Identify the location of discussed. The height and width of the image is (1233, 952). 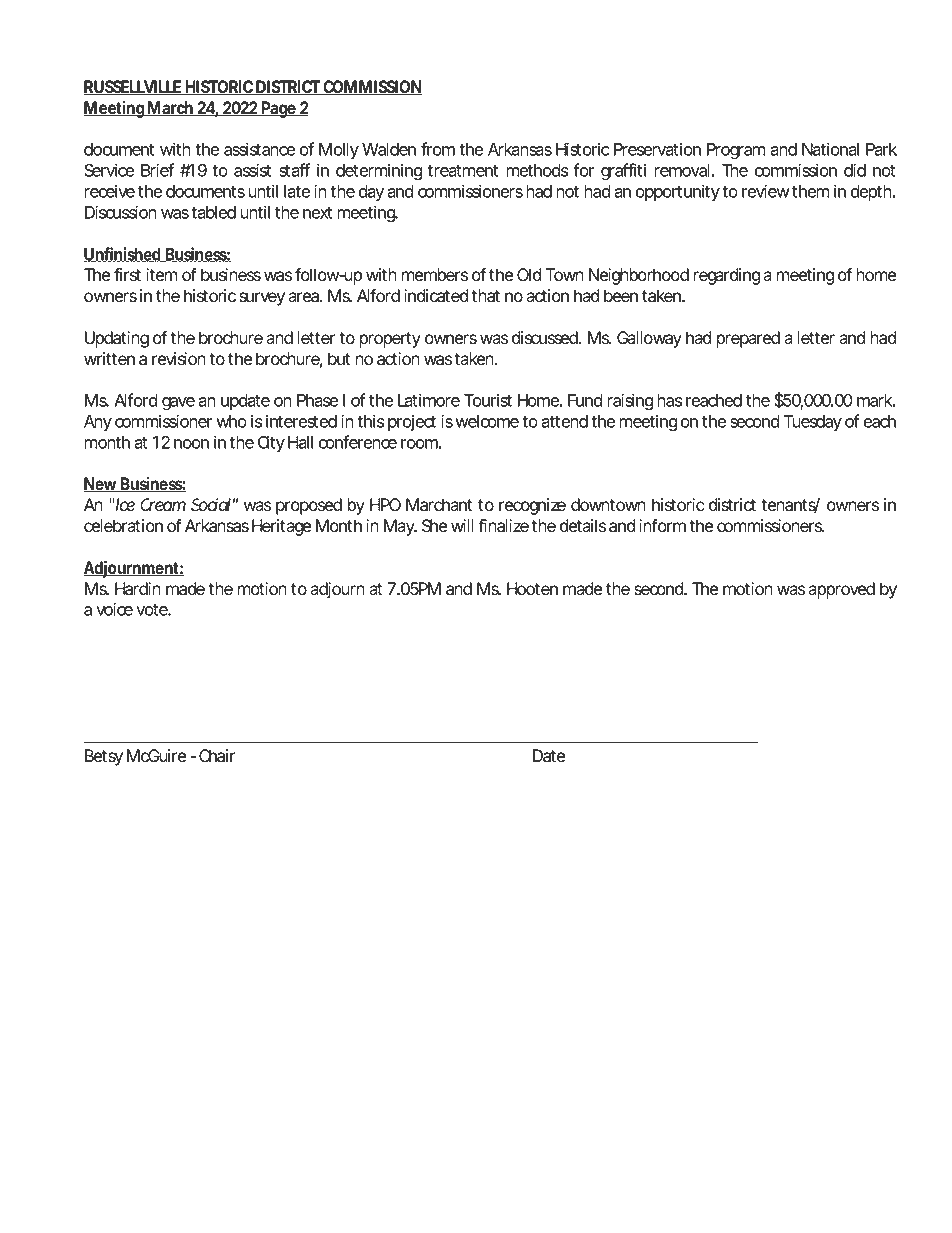
(546, 338).
